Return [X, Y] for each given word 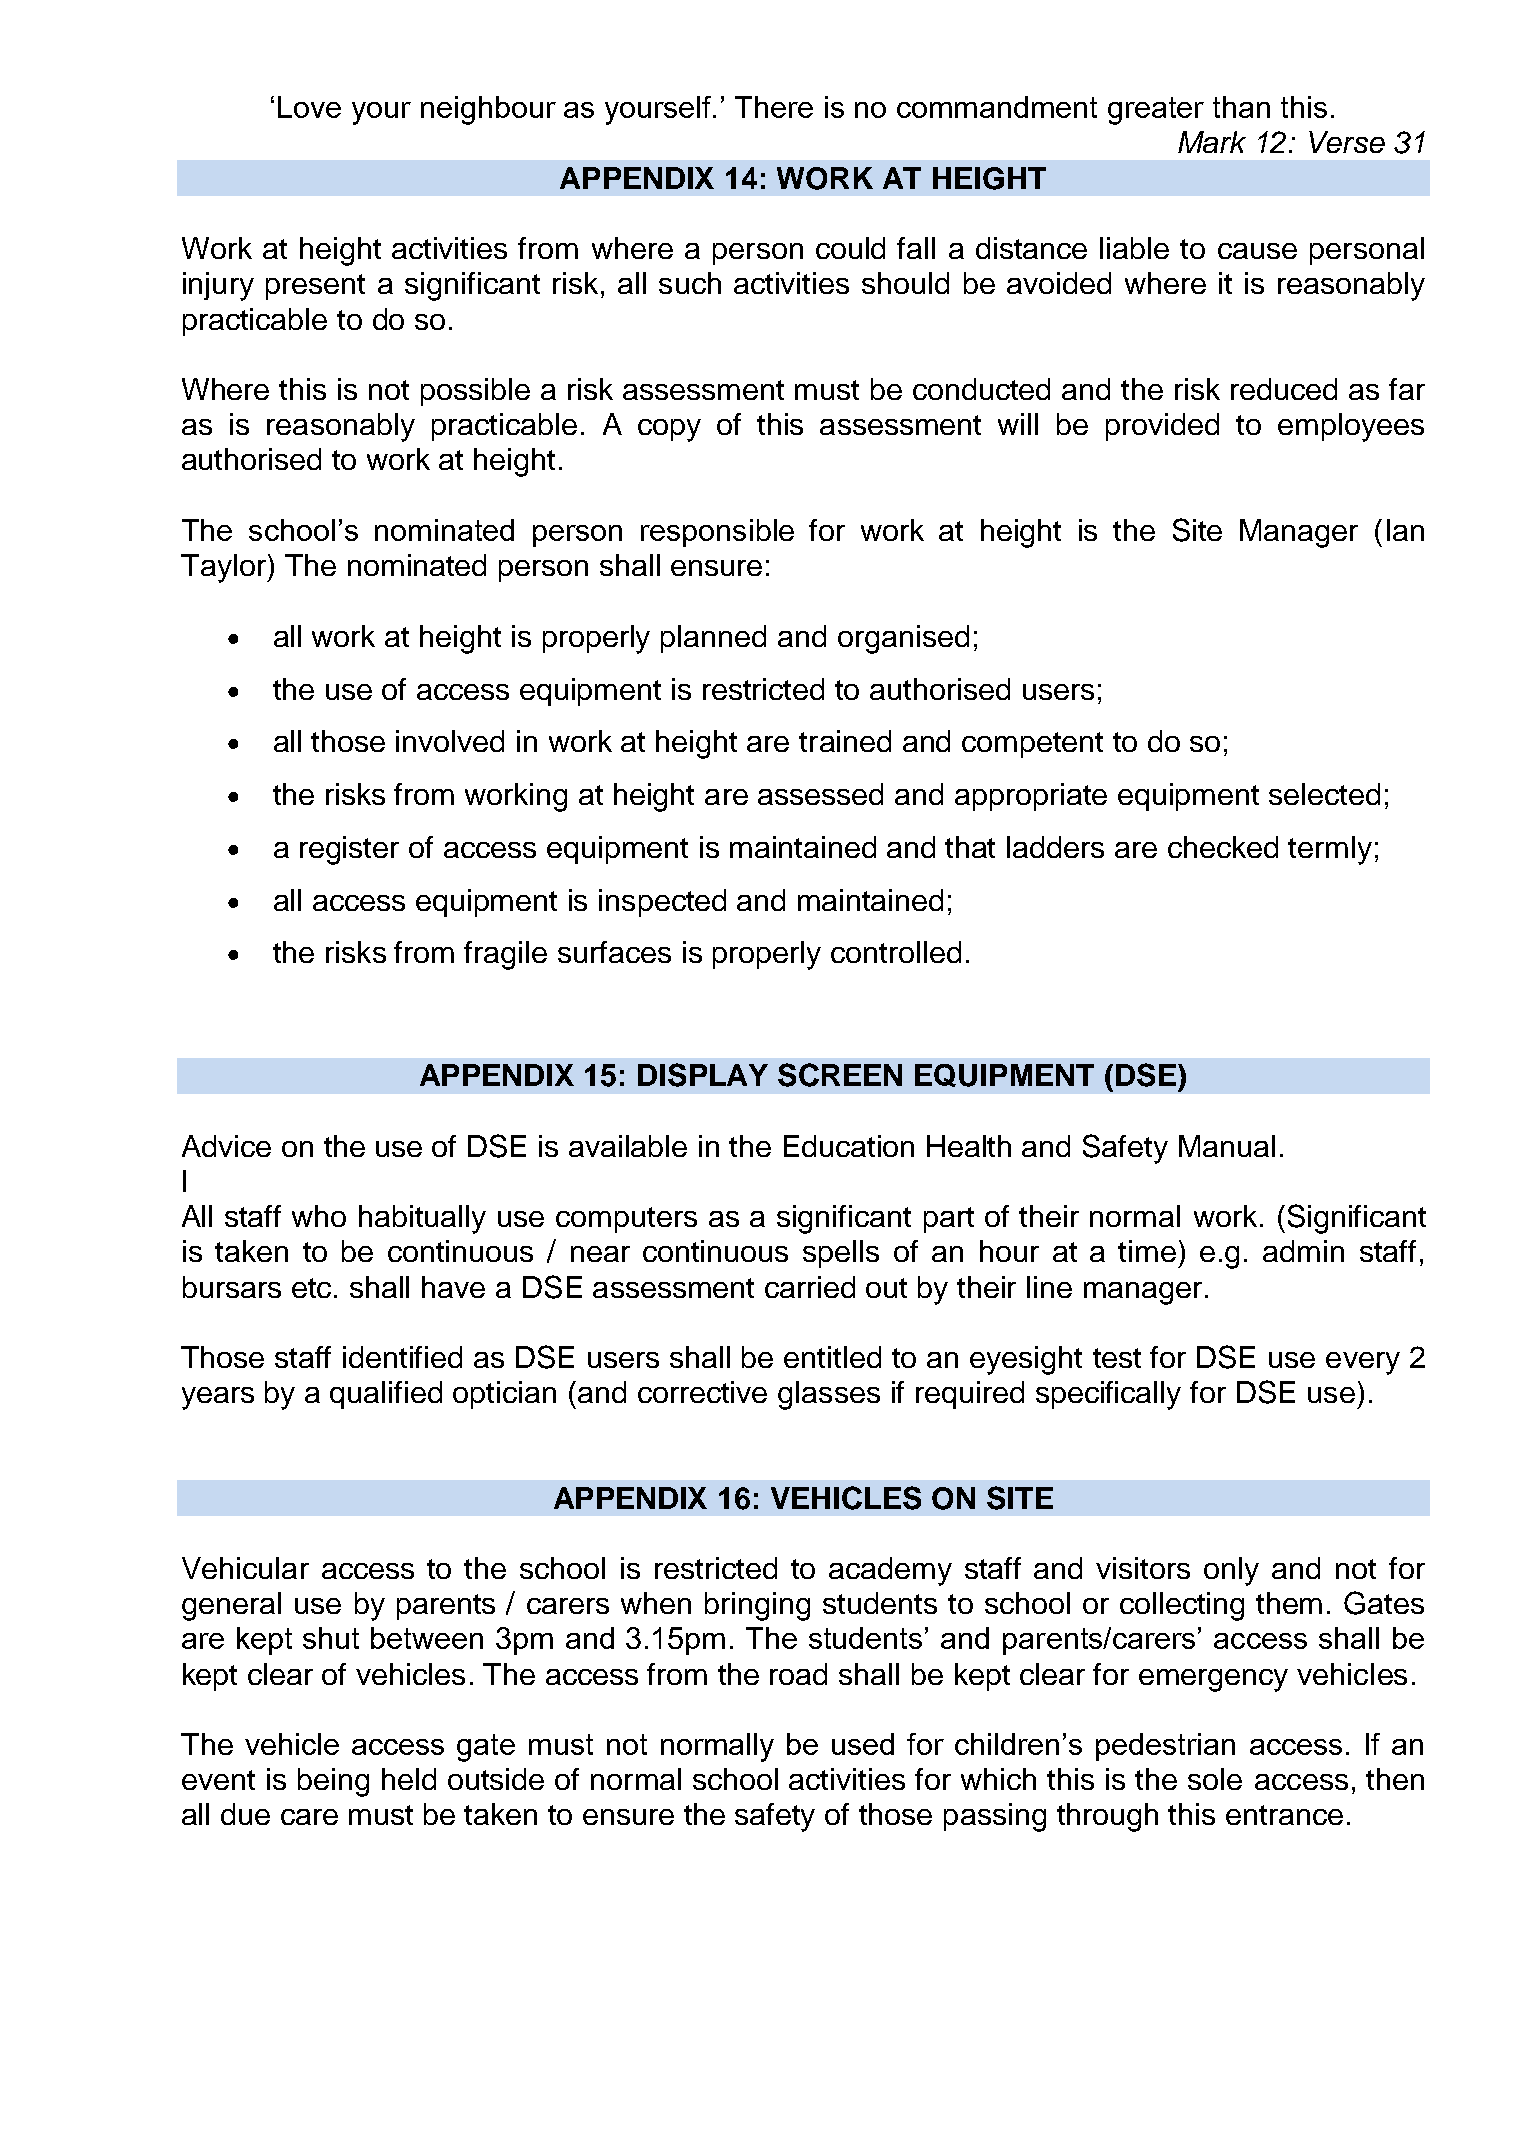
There [774, 107]
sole [1215, 1779]
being [333, 1782]
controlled [896, 952]
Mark [1212, 142]
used [863, 1744]
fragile [505, 955]
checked [1223, 847]
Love [309, 107]
